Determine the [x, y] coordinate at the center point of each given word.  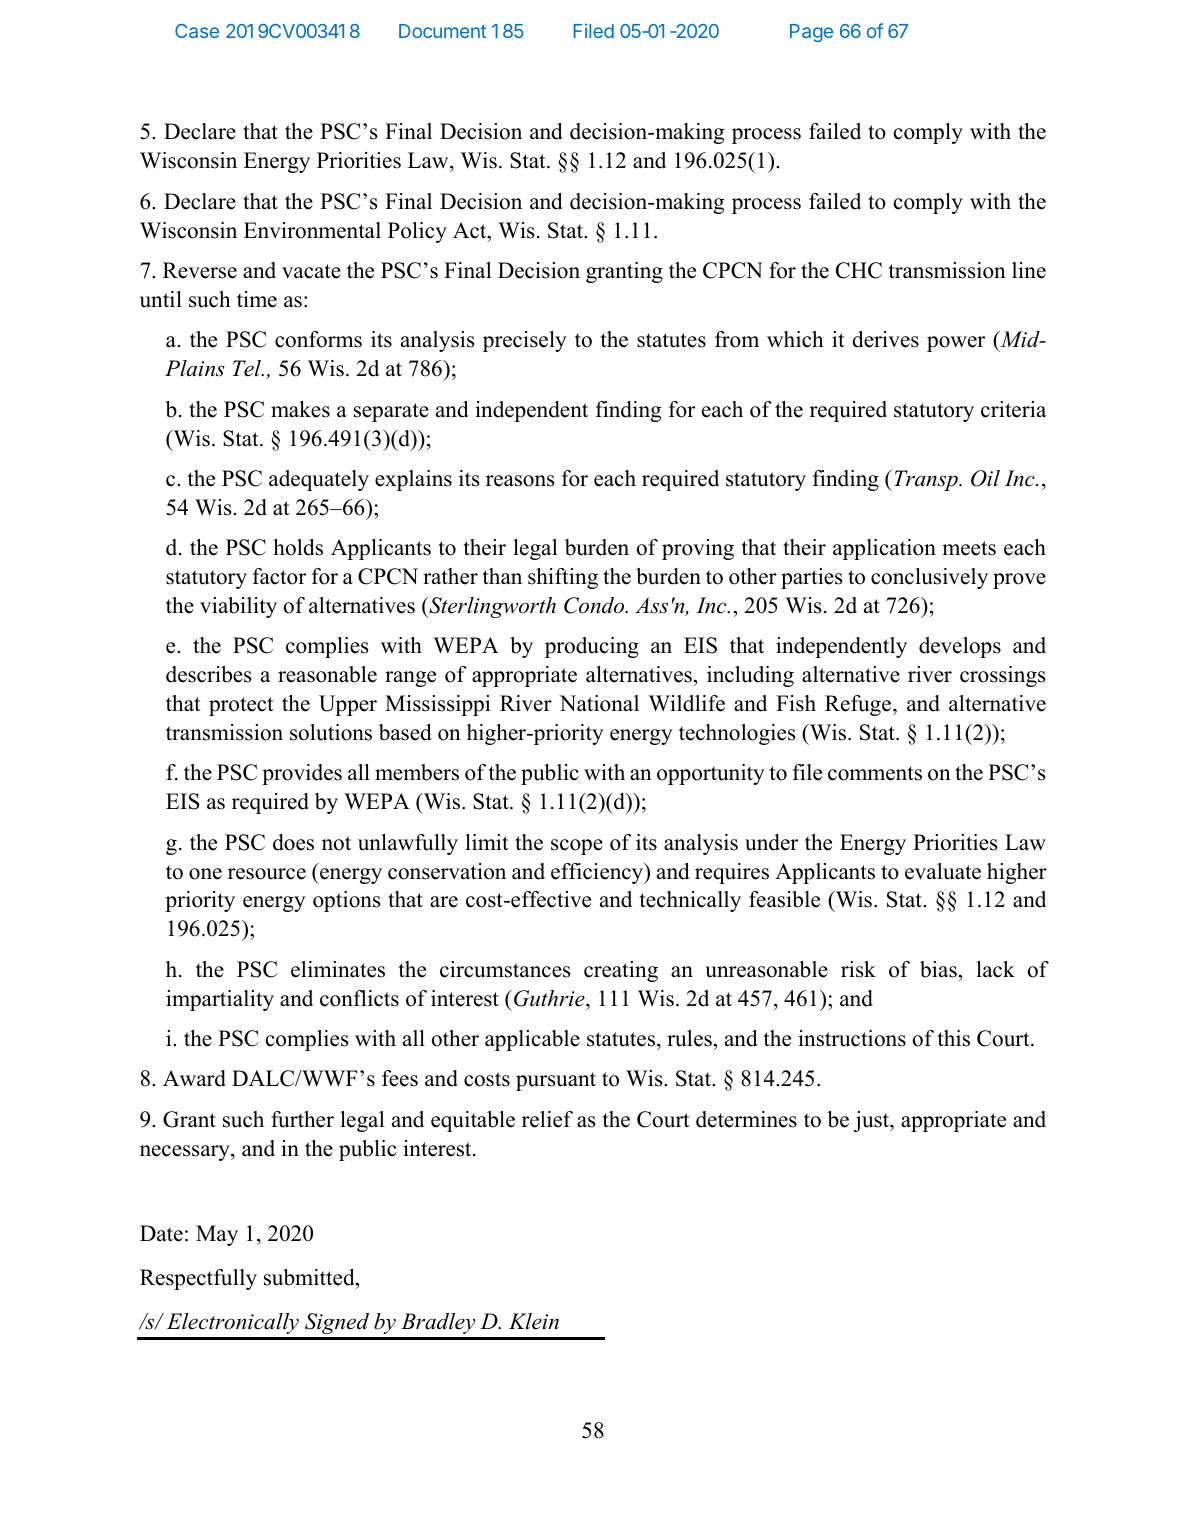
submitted [310, 1277]
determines [746, 1119]
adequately [319, 480]
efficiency [598, 873]
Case [197, 31]
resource [267, 874]
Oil [985, 478]
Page [811, 33]
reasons [520, 481]
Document [443, 31]
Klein [534, 1321]
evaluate [943, 871]
